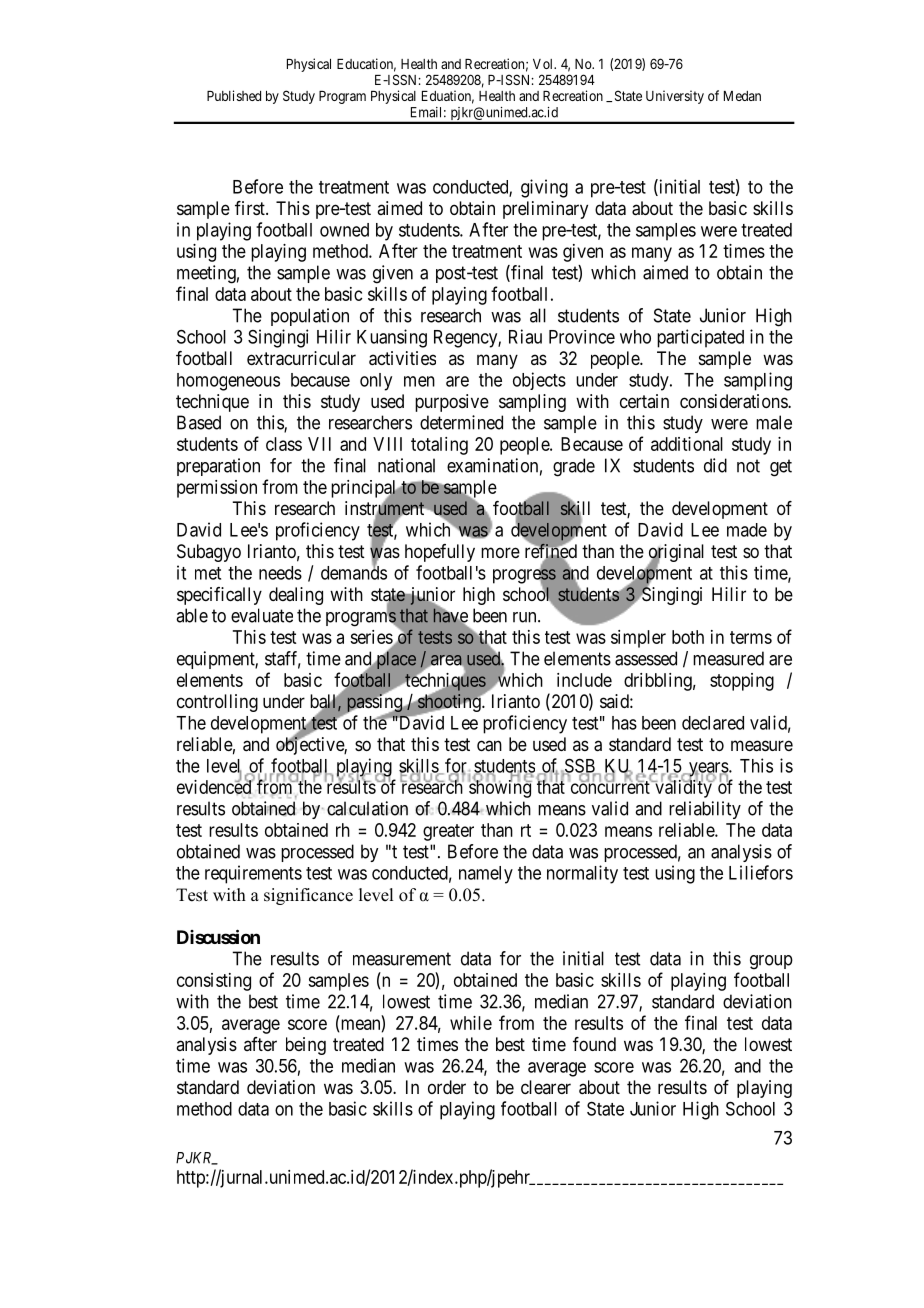 The height and width of the screenshot is (1308, 924). Describe the element at coordinates (715, 465) in the screenshot. I see `did` at that location.
